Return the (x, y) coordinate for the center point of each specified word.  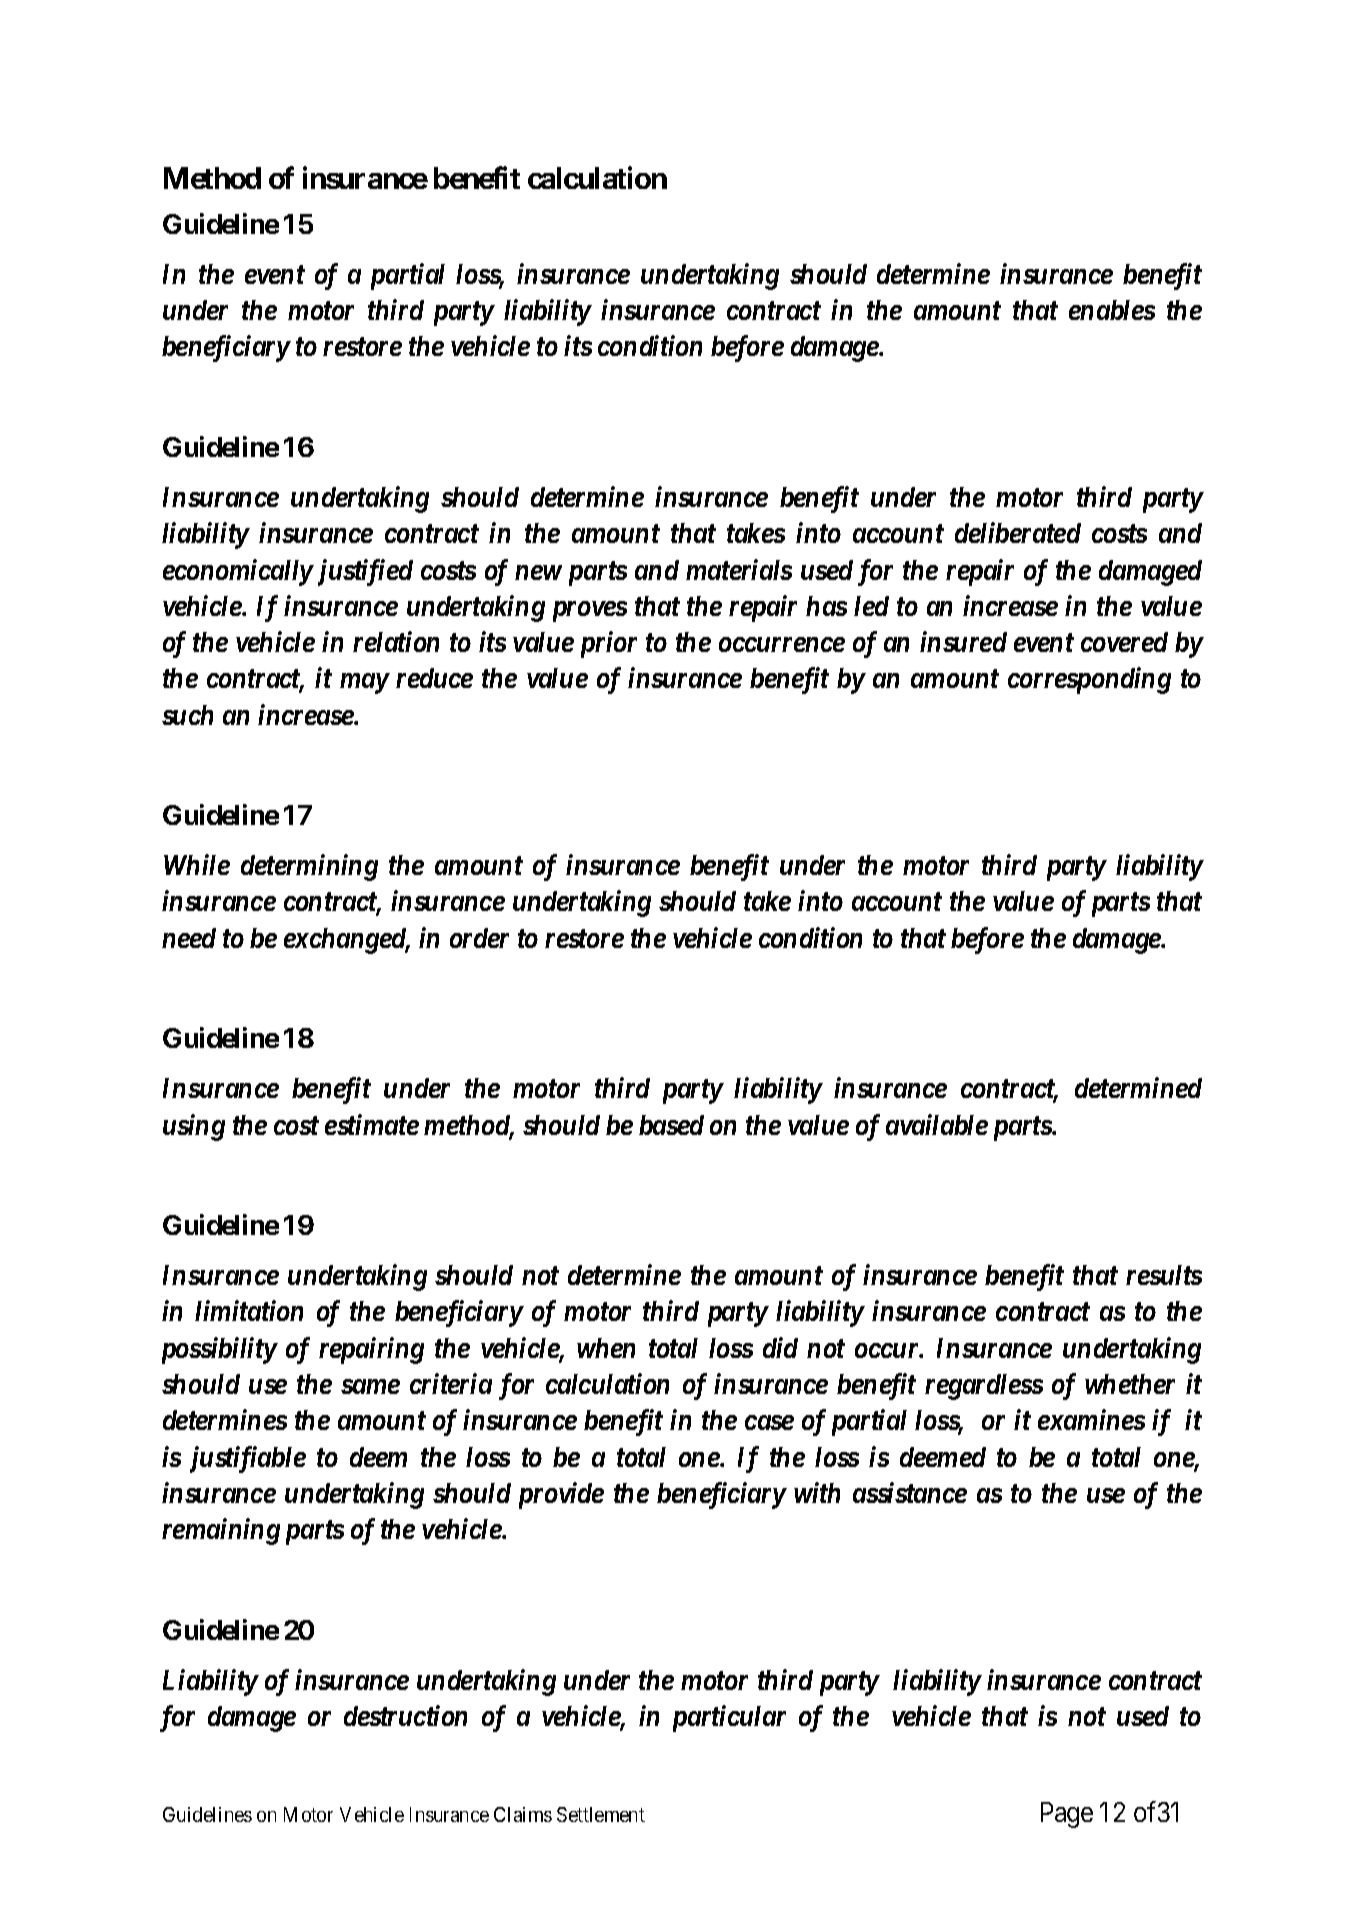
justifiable (248, 1459)
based (671, 1125)
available (937, 1124)
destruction (405, 1715)
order (479, 938)
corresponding (1089, 680)
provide (561, 1495)
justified (363, 572)
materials (739, 569)
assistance (910, 1492)
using (194, 1127)
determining (309, 867)
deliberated (1018, 532)
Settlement (601, 1814)
